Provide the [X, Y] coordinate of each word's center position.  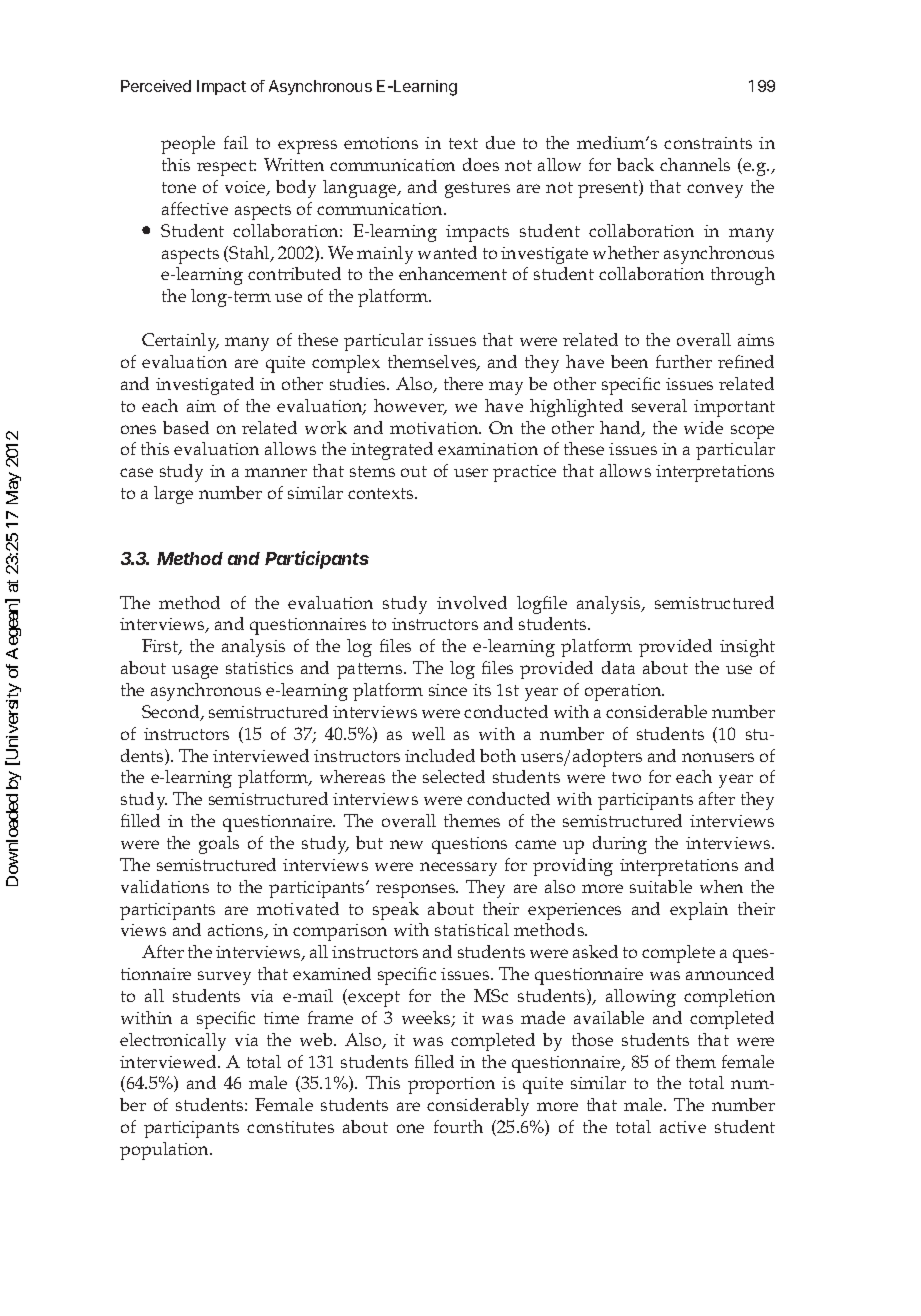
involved [472, 602]
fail [236, 142]
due [500, 142]
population [166, 1151]
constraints [708, 143]
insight [747, 648]
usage [195, 672]
